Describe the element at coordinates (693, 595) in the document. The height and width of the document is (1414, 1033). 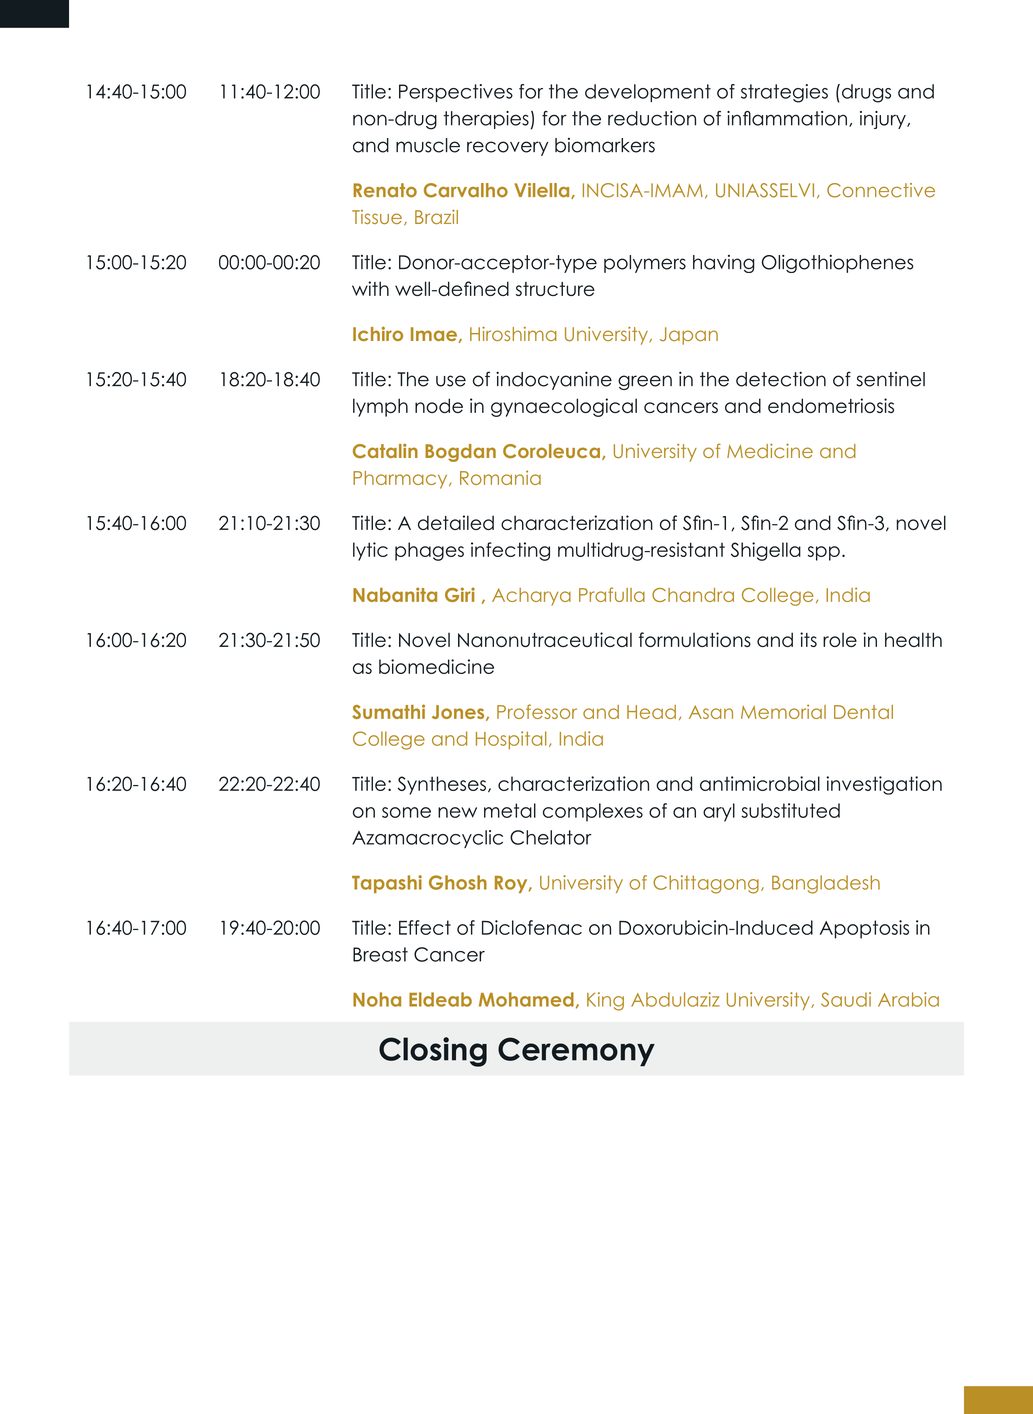
I see `Chandra` at that location.
